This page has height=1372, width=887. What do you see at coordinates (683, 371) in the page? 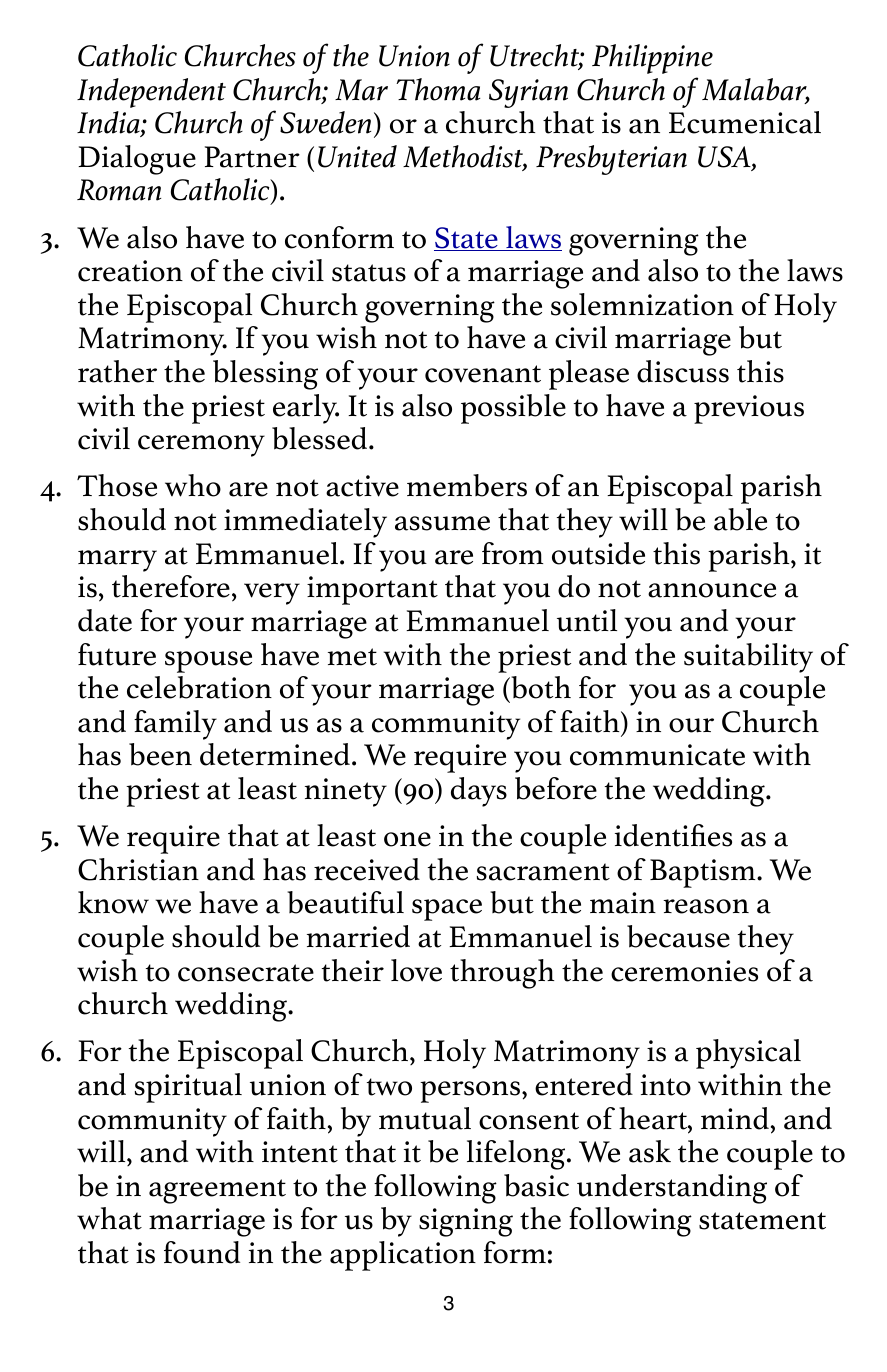
I see `discuss` at bounding box center [683, 371].
